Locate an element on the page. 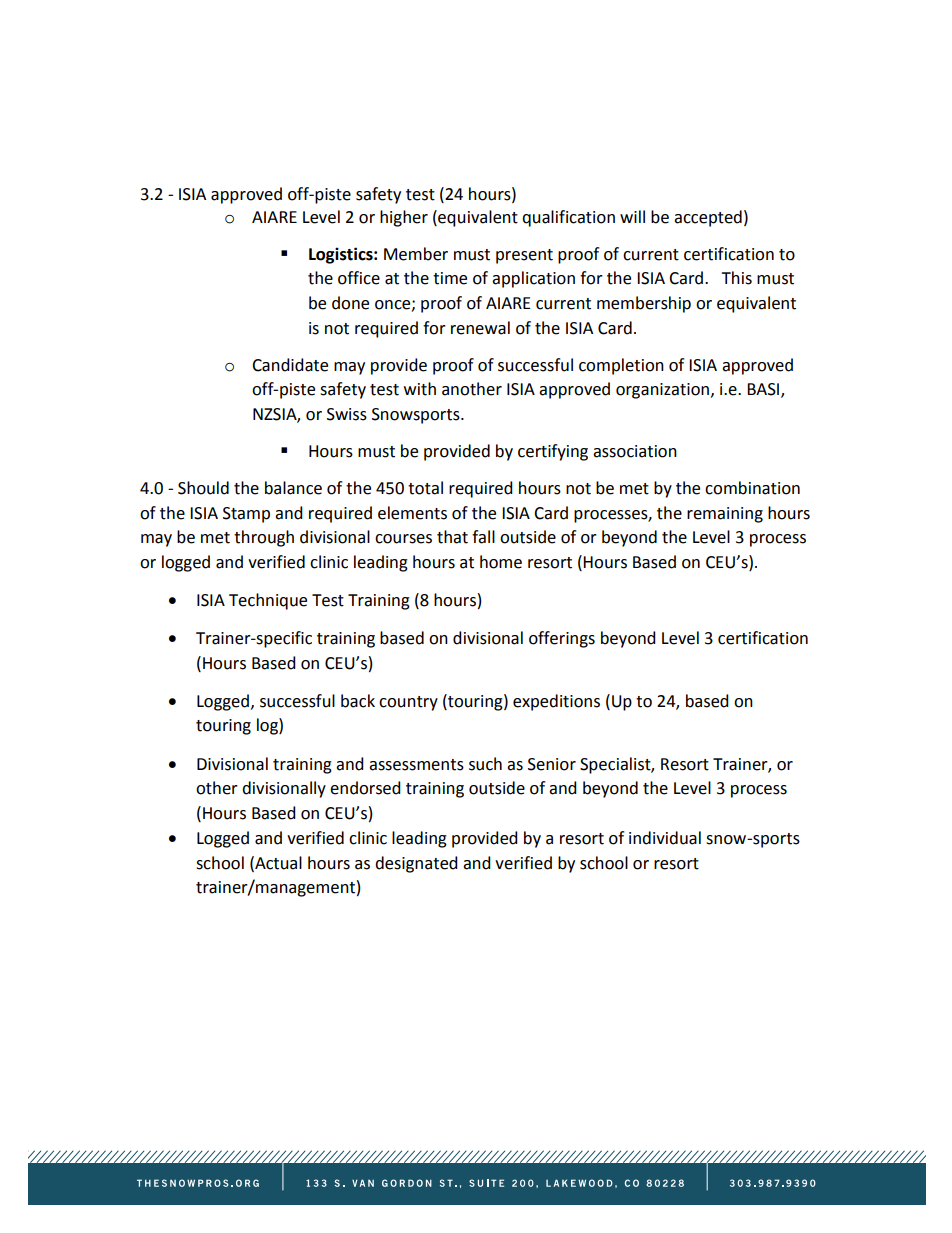 The height and width of the page is (1233, 952). offerings is located at coordinates (562, 639).
